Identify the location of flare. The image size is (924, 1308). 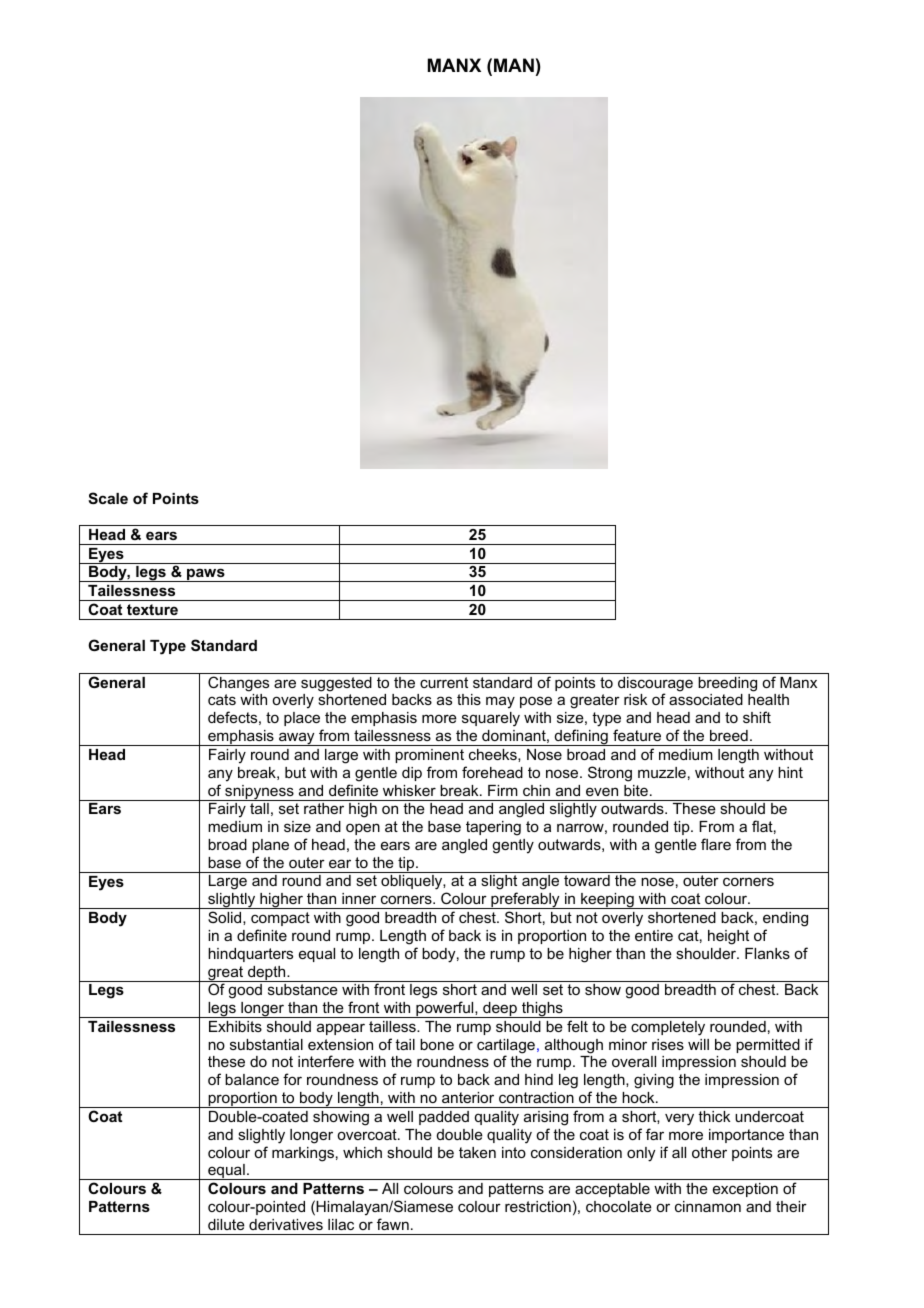
(716, 844).
